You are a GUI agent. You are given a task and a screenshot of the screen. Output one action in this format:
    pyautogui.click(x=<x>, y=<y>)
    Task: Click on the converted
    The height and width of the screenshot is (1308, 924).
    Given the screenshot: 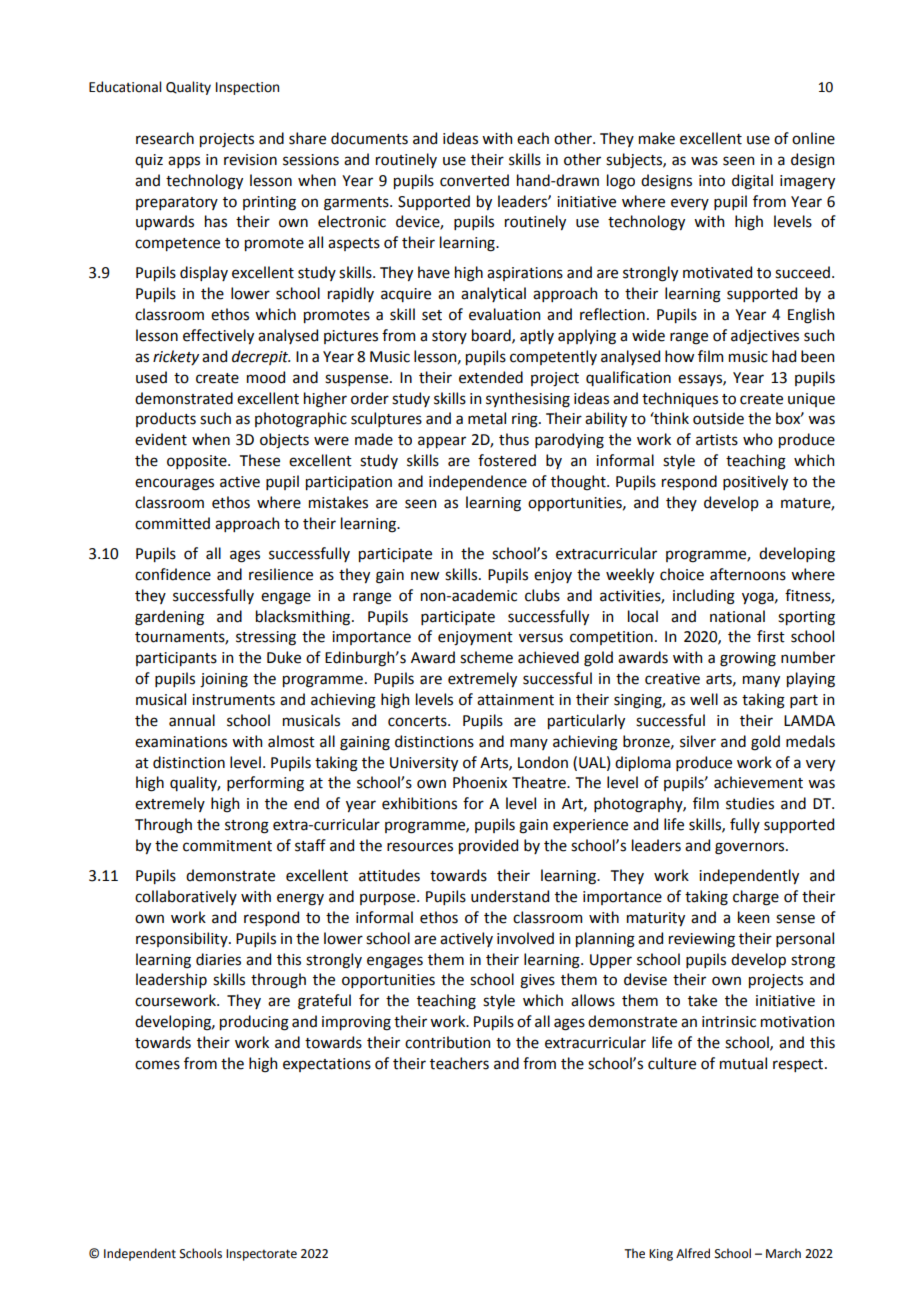 What is the action you would take?
    pyautogui.click(x=474, y=180)
